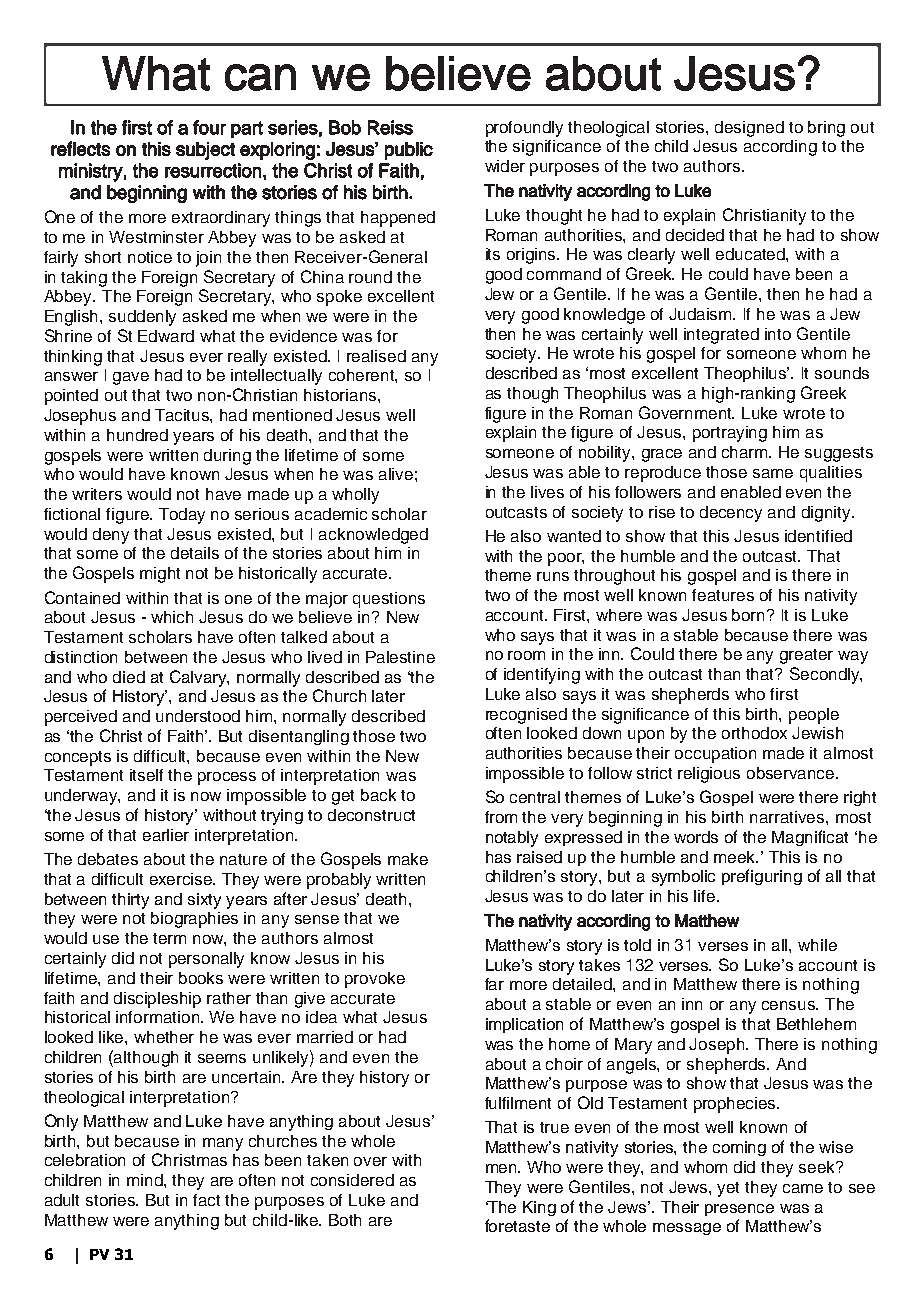 The width and height of the screenshot is (924, 1308). What do you see at coordinates (736, 857) in the screenshot?
I see `meek` at bounding box center [736, 857].
